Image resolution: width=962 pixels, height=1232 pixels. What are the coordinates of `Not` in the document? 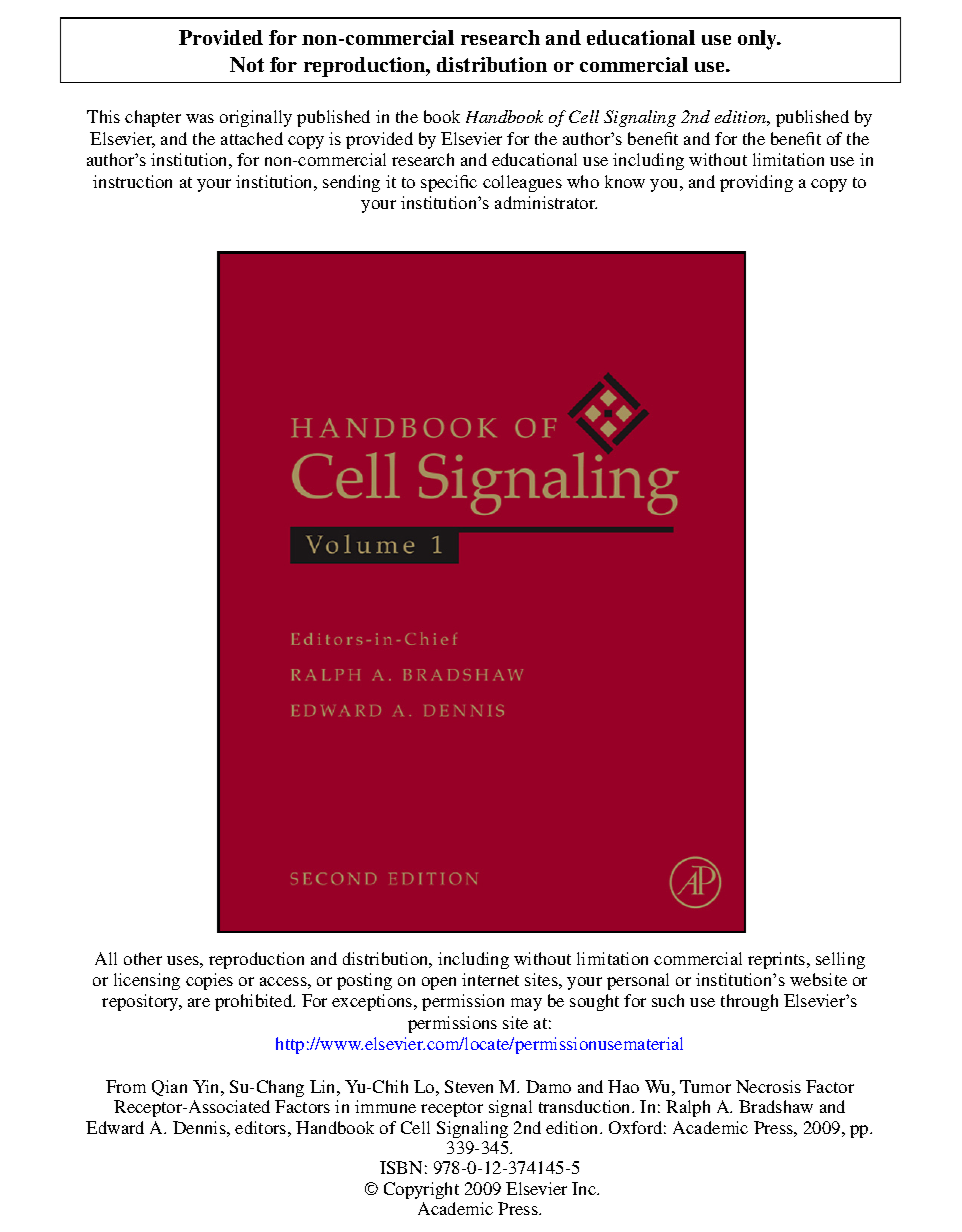 It's located at (247, 64).
